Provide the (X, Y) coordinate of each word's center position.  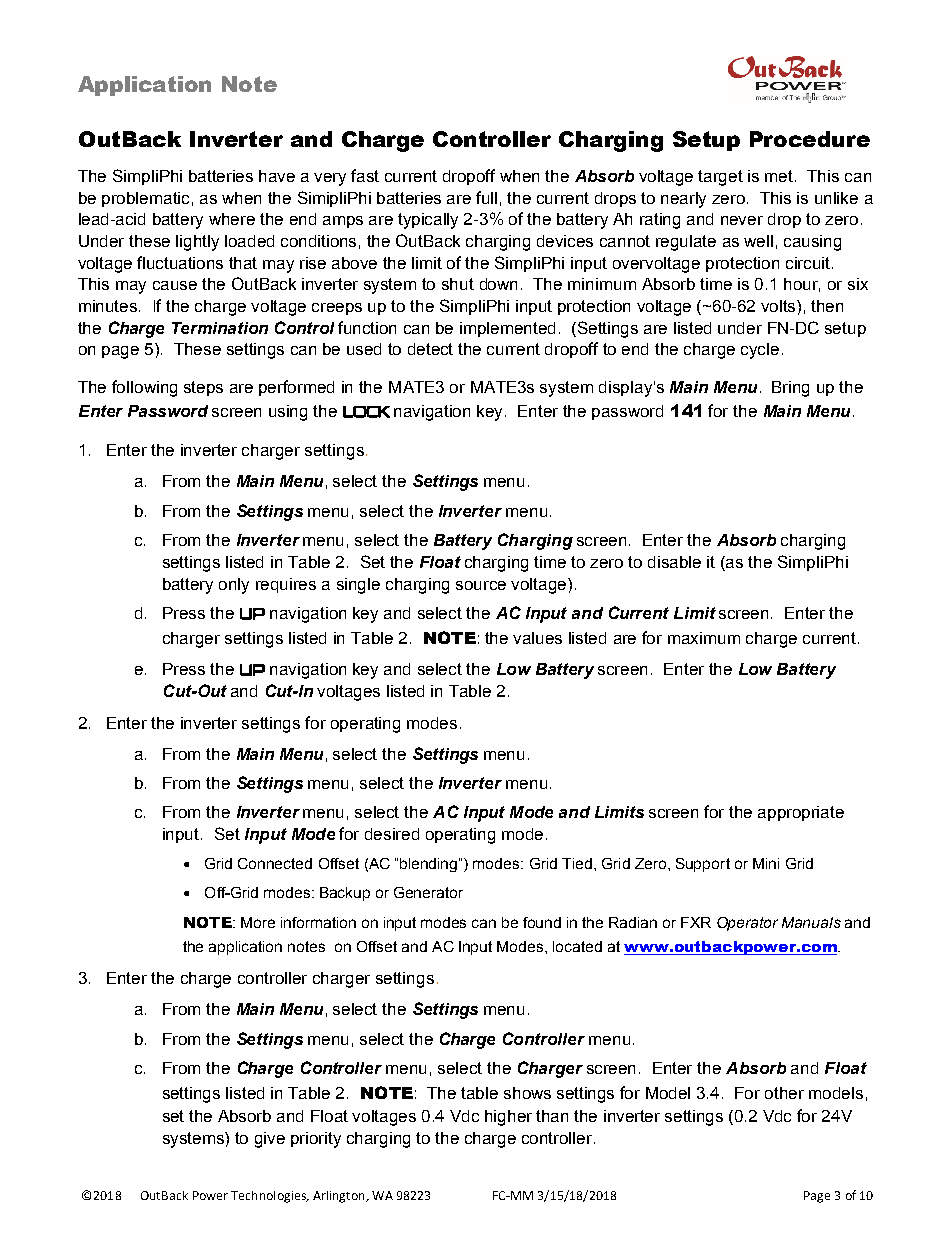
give (270, 1140)
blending (430, 865)
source (481, 585)
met (780, 176)
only (234, 586)
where (232, 219)
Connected (275, 863)
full (486, 197)
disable (674, 562)
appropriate (801, 813)
